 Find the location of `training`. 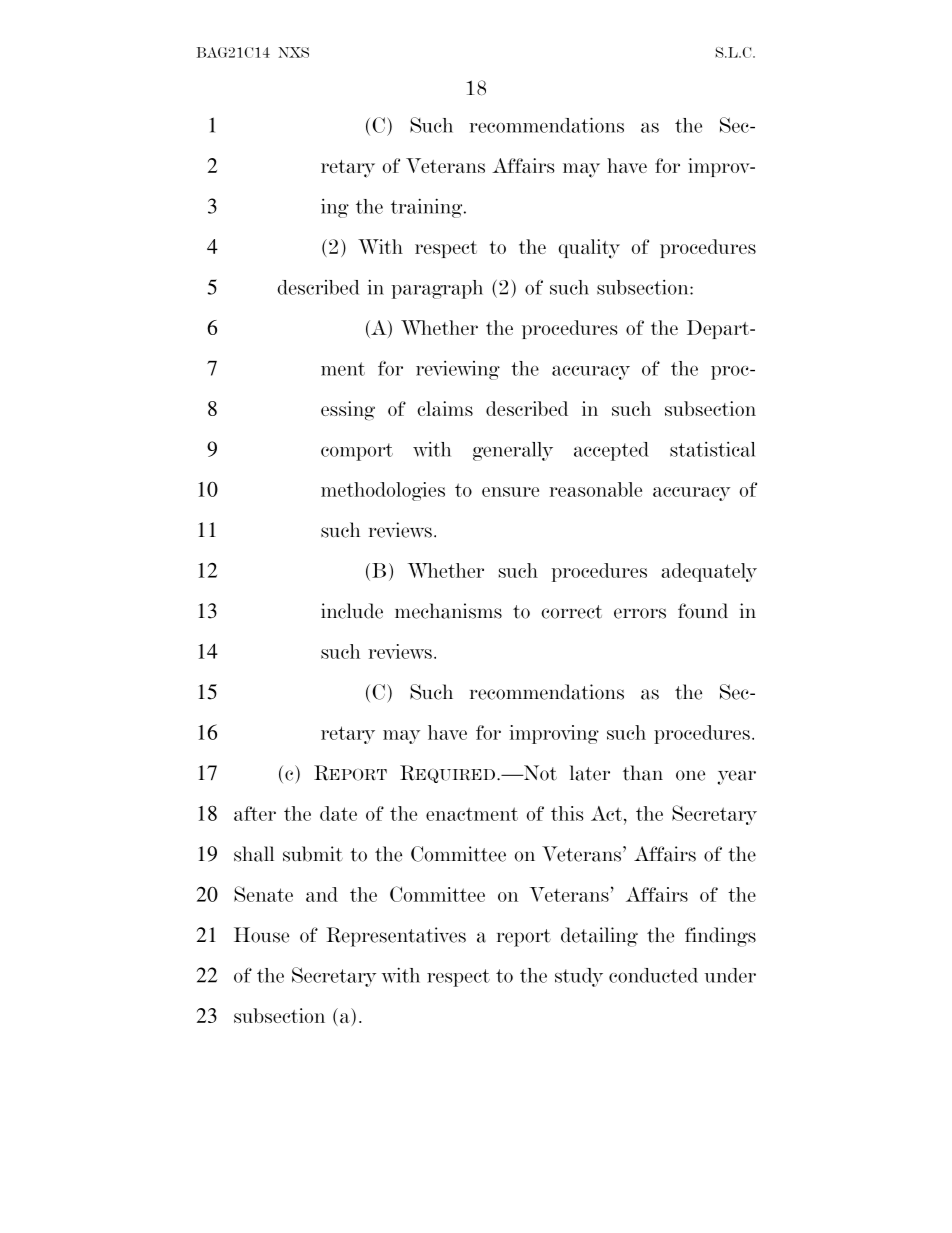

training is located at coordinates (428, 208).
